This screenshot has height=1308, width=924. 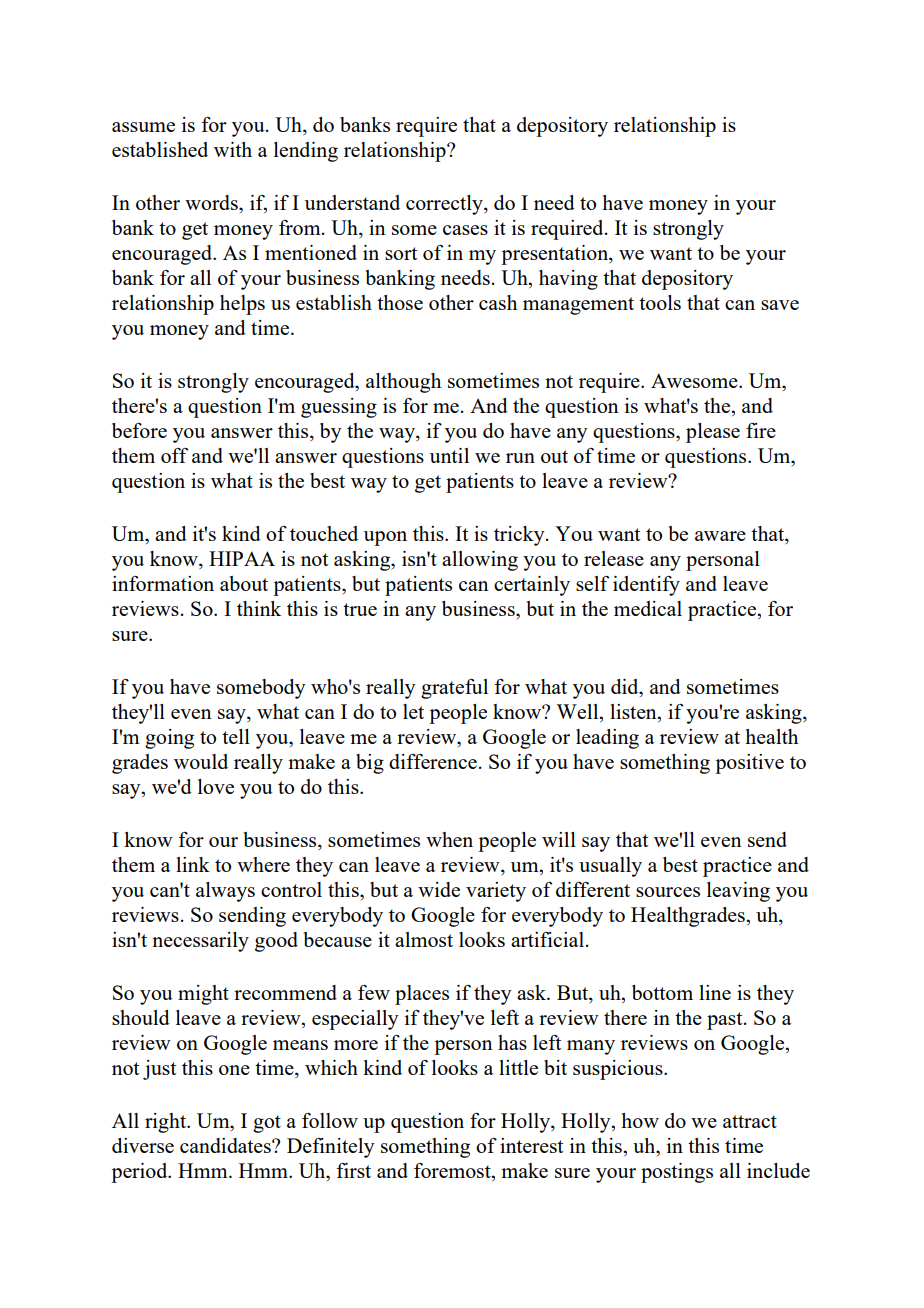 I want to click on wide, so click(x=439, y=889).
